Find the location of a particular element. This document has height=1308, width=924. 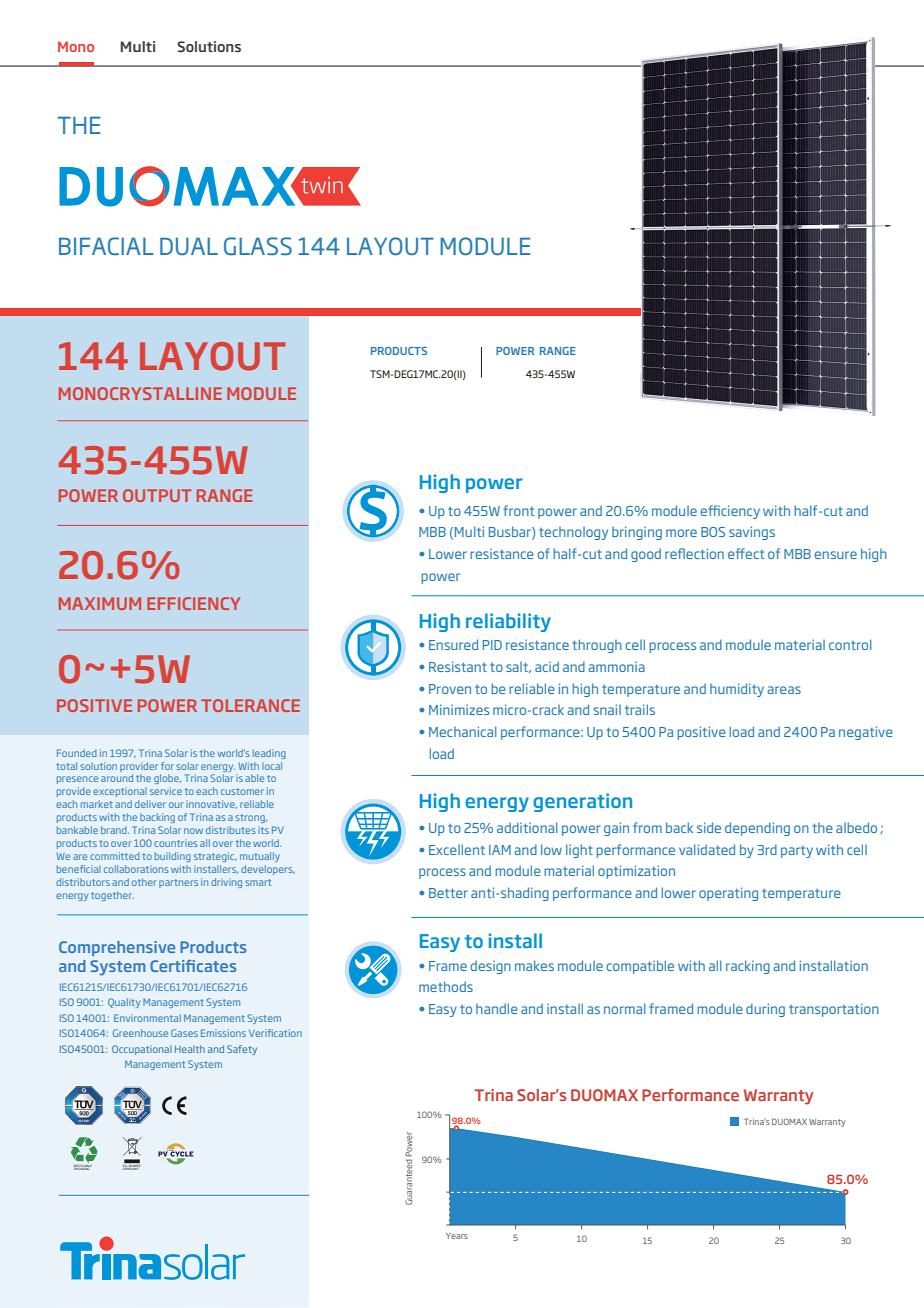

Better is located at coordinates (448, 893).
